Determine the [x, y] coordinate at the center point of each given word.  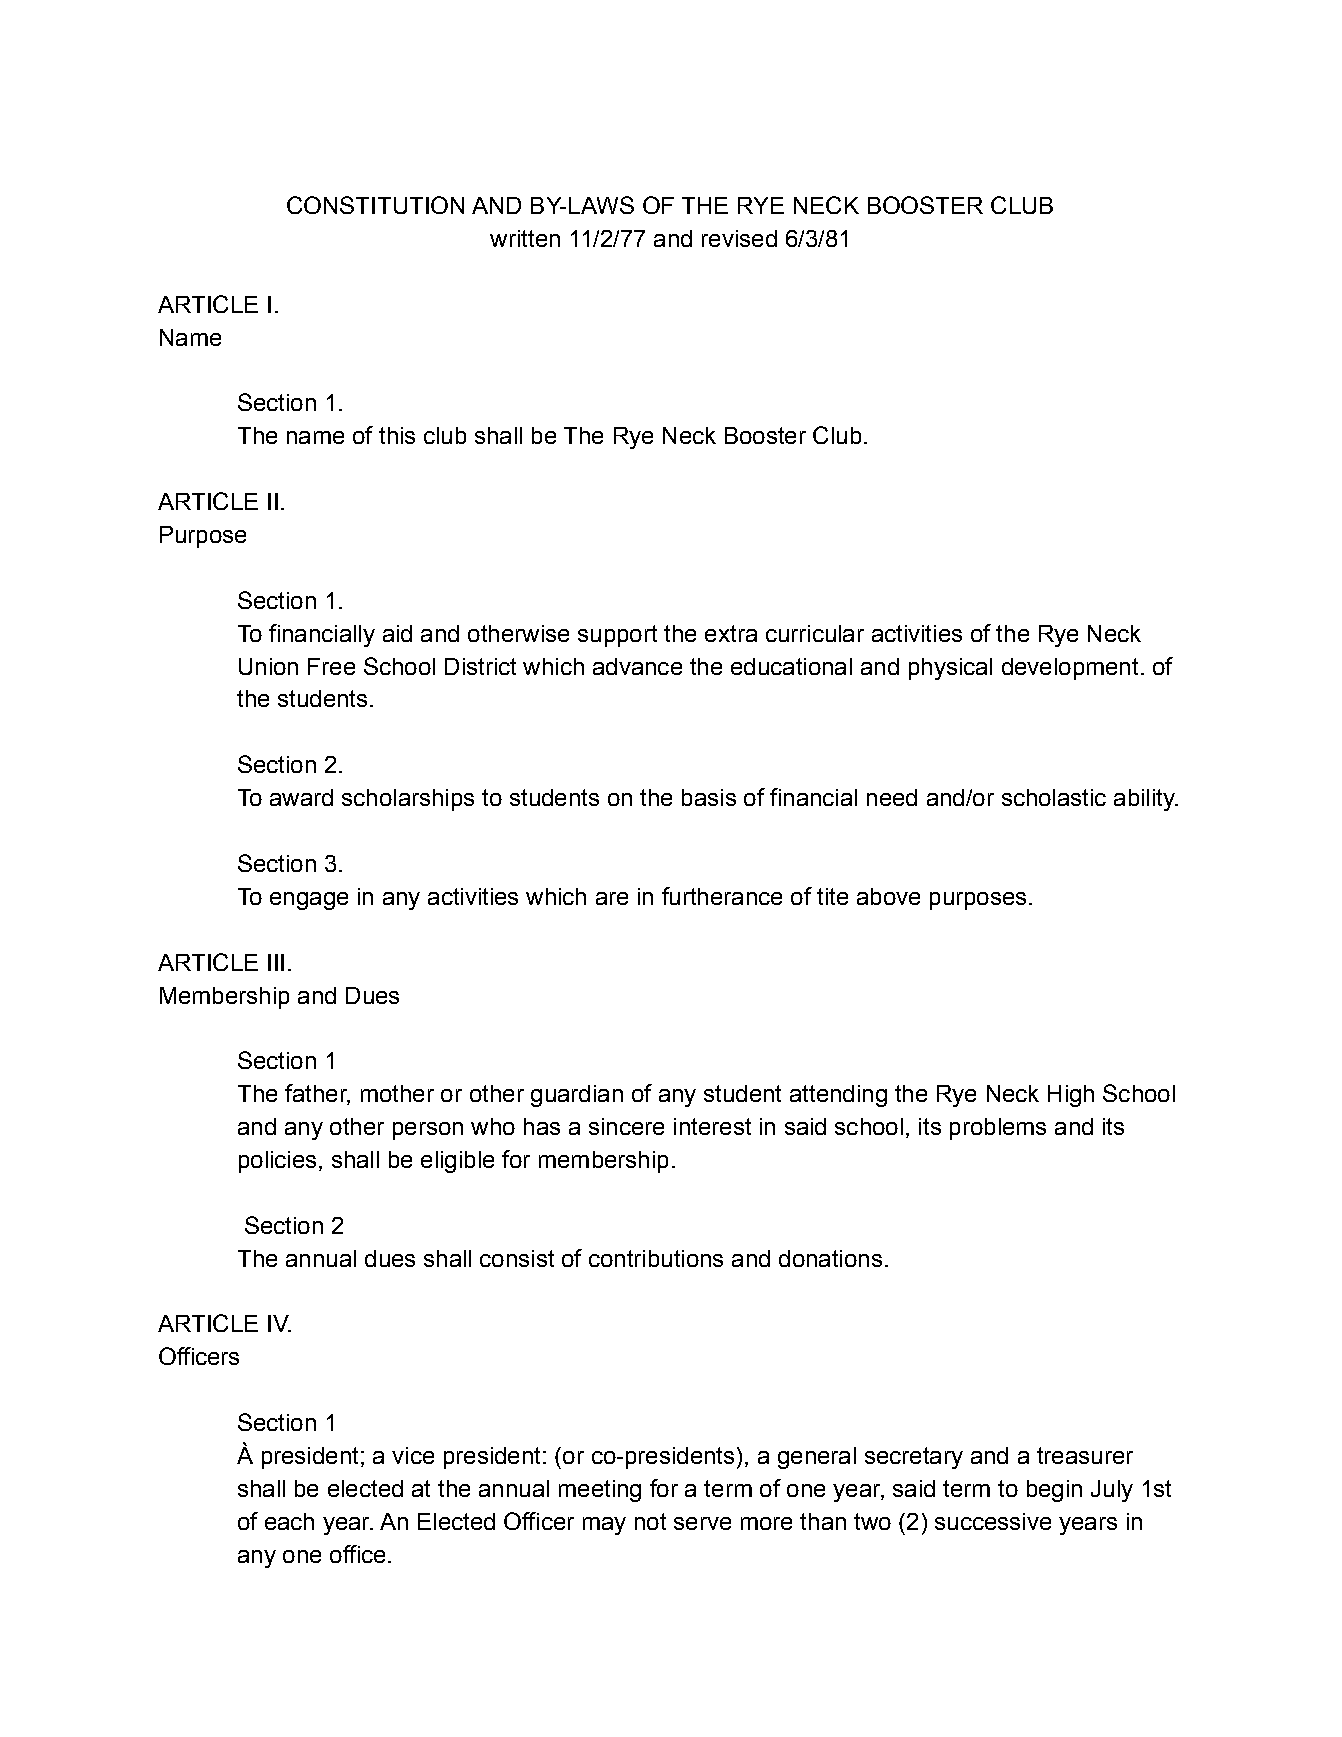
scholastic [1054, 797]
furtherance [722, 896]
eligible [457, 1162]
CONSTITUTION [375, 205]
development [1070, 669]
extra [731, 633]
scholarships [408, 800]
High [1071, 1096]
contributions [656, 1258]
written [525, 238]
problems [998, 1129]
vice [413, 1455]
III [276, 962]
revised [739, 238]
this [397, 435]
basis [709, 797]
